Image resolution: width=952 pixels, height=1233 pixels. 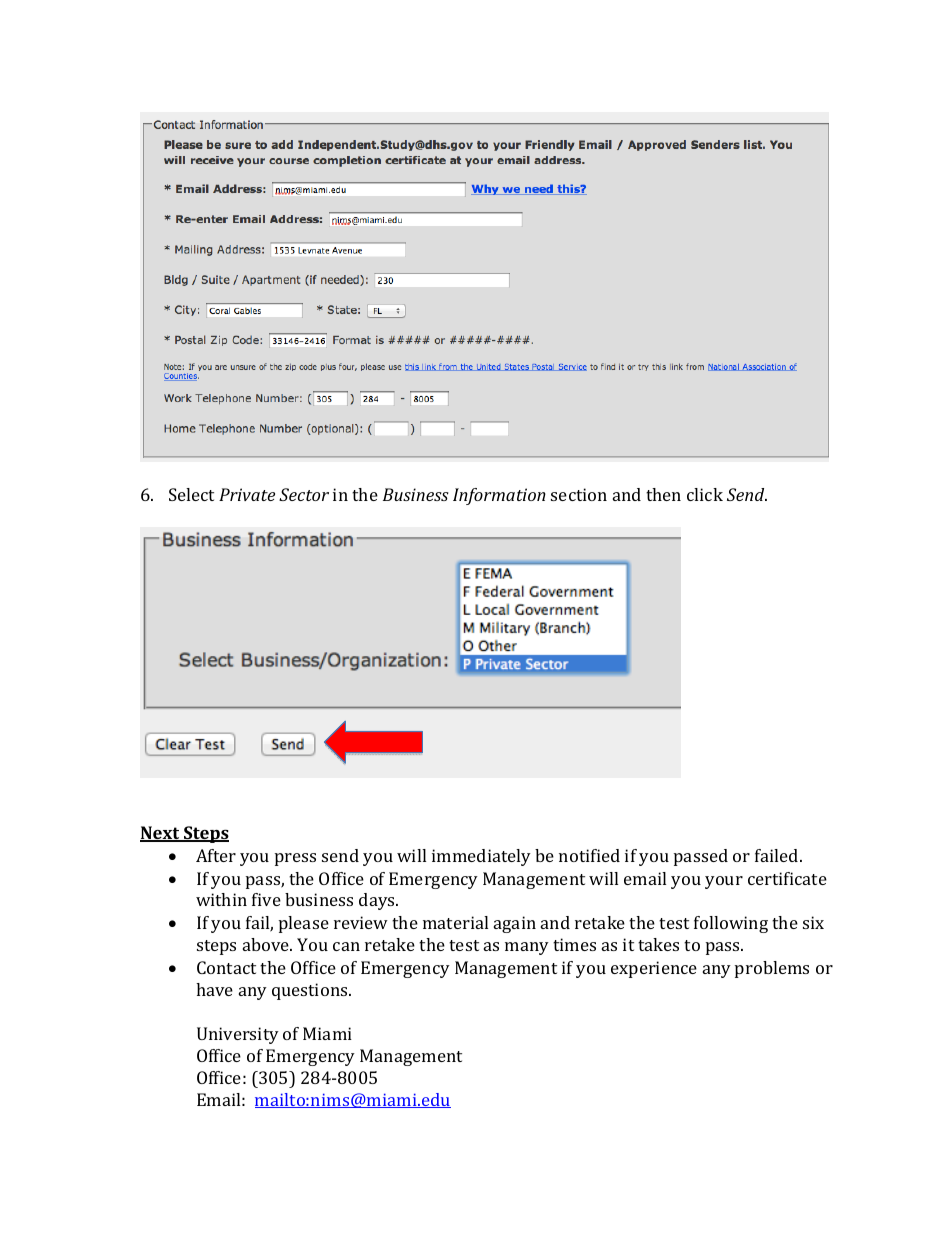 What do you see at coordinates (499, 496) in the image?
I see `Information` at bounding box center [499, 496].
